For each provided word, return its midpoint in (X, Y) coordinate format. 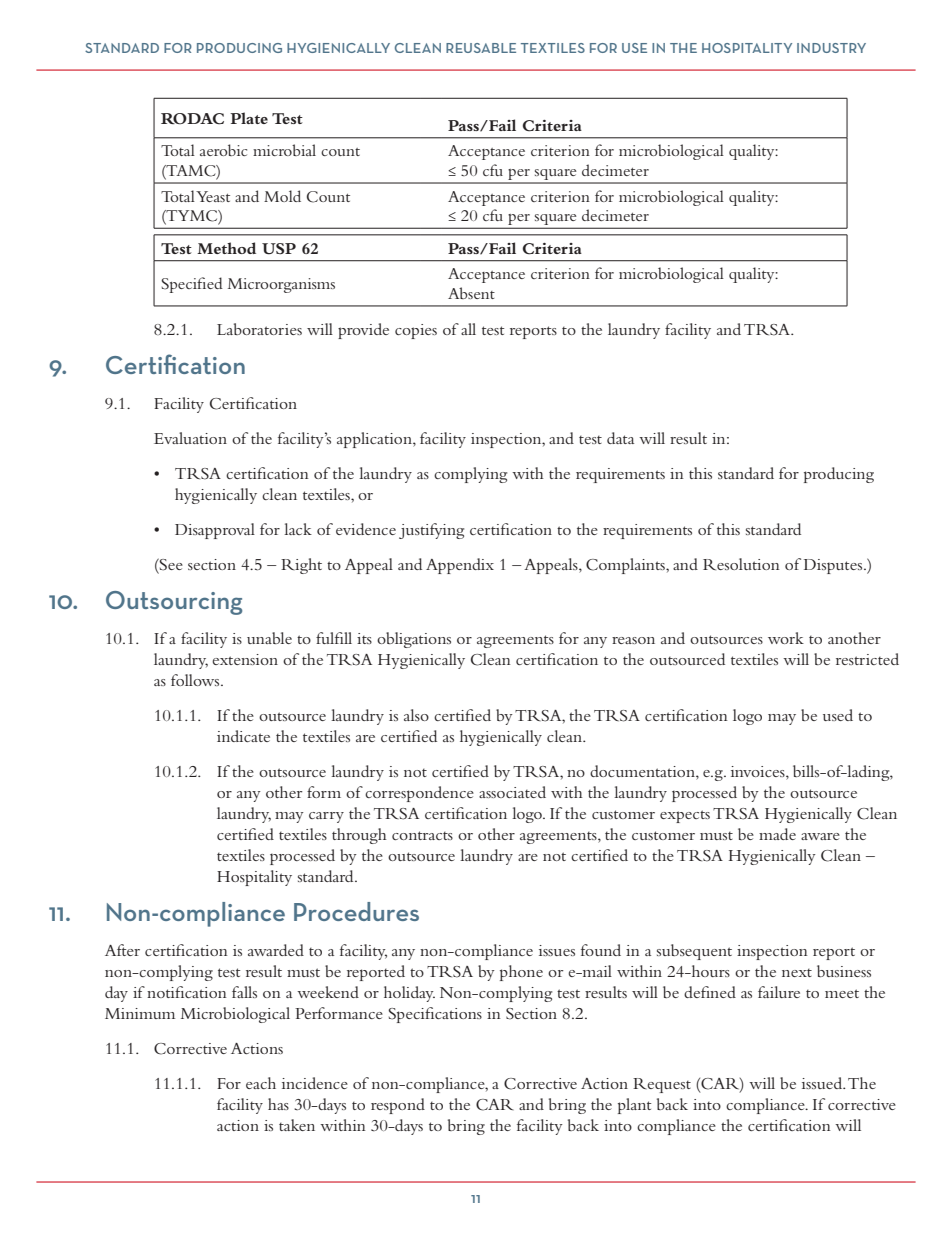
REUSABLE (481, 48)
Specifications (435, 1015)
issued (823, 1083)
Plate (249, 118)
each (261, 1083)
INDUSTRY (831, 48)
